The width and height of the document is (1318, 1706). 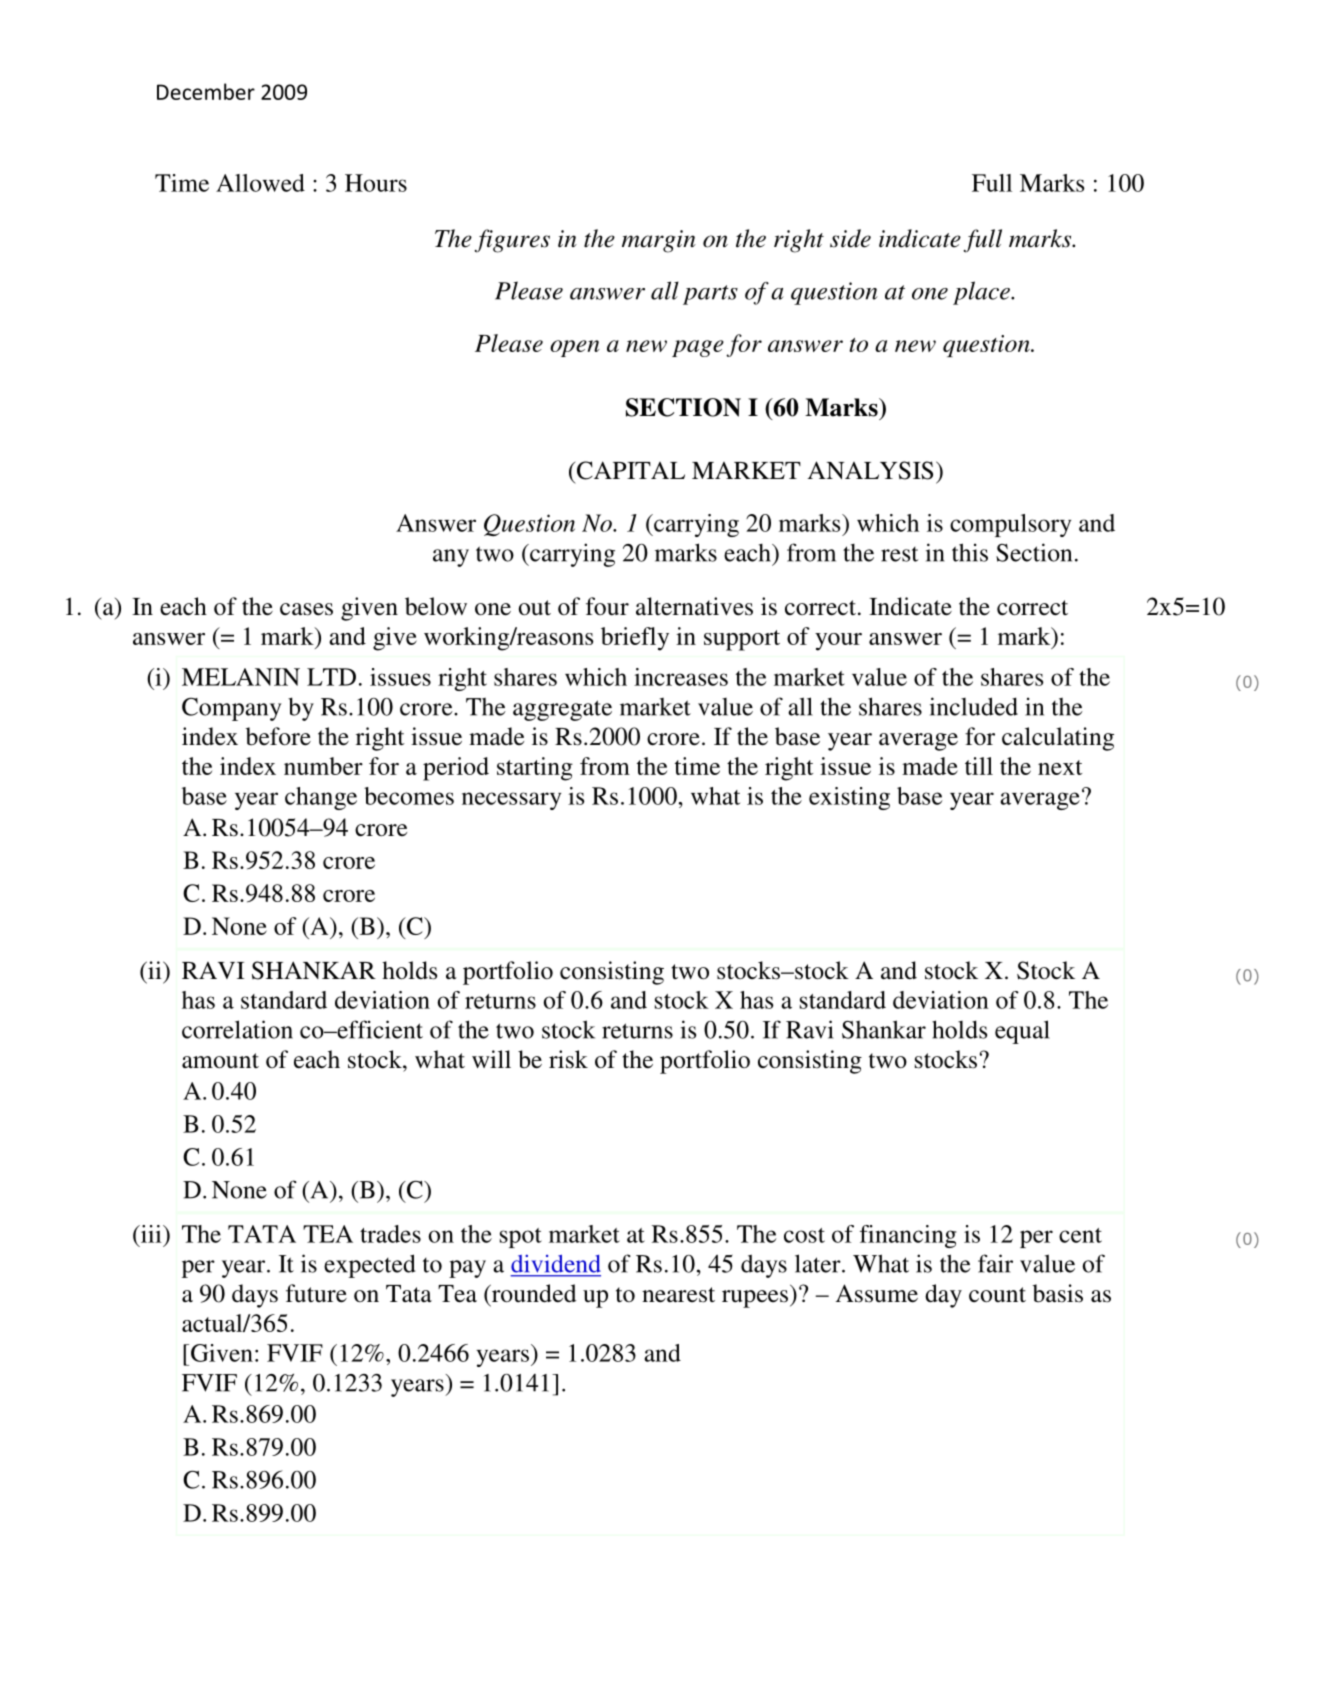 What do you see at coordinates (995, 1263) in the document?
I see `fair` at bounding box center [995, 1263].
